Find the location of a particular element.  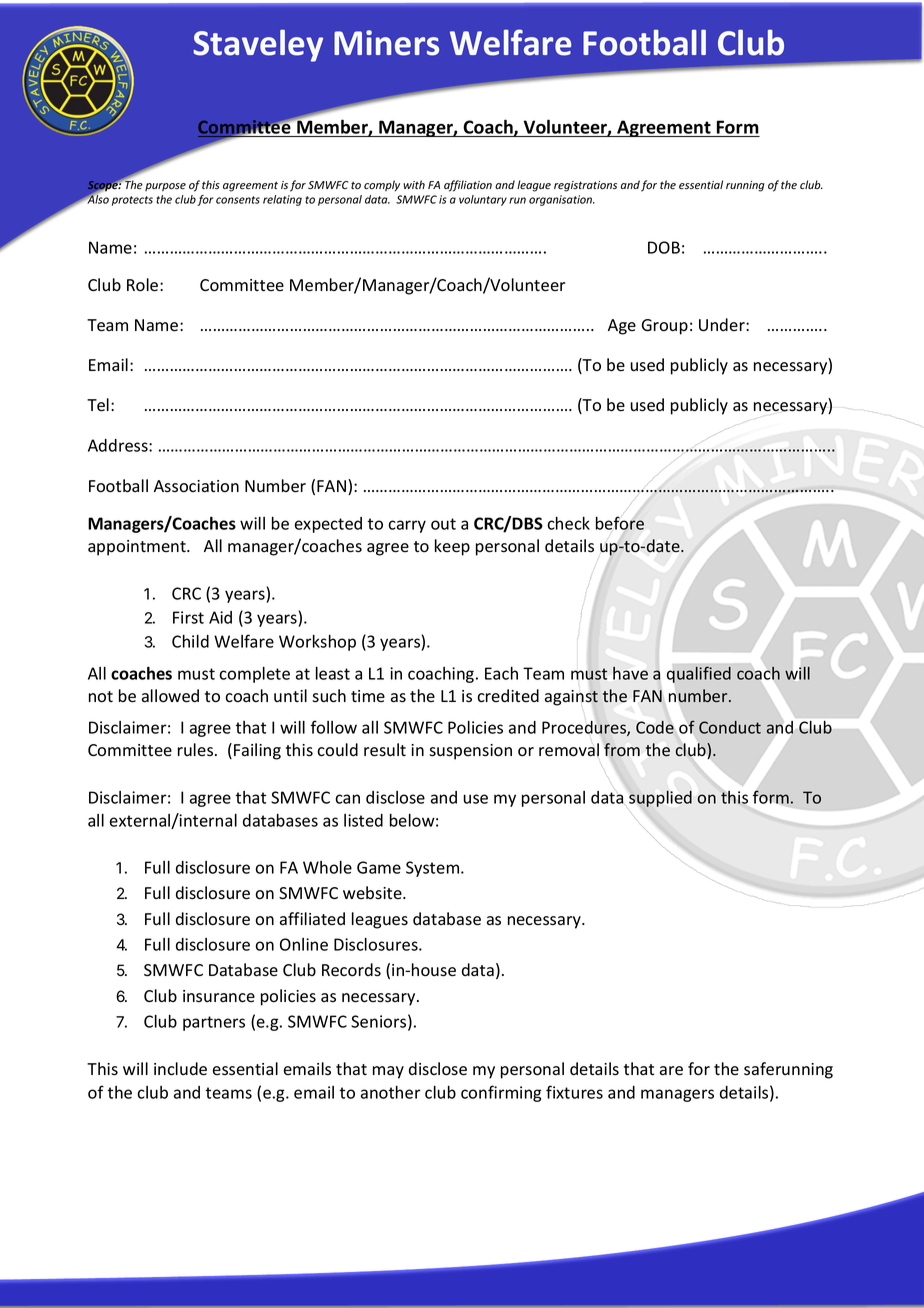

Code is located at coordinates (655, 727).
